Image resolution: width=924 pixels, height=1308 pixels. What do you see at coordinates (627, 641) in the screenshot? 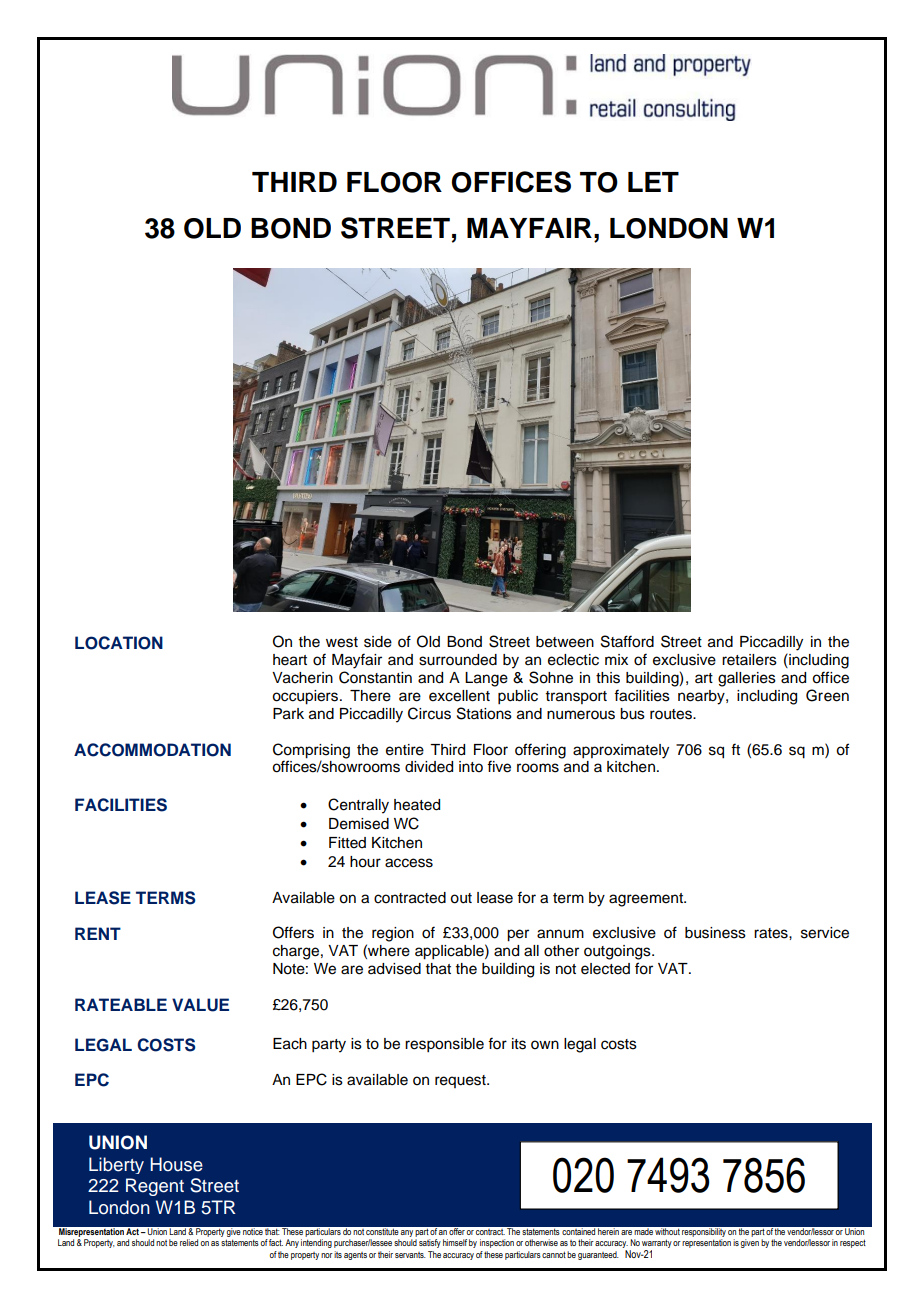
I see `Stafford` at bounding box center [627, 641].
